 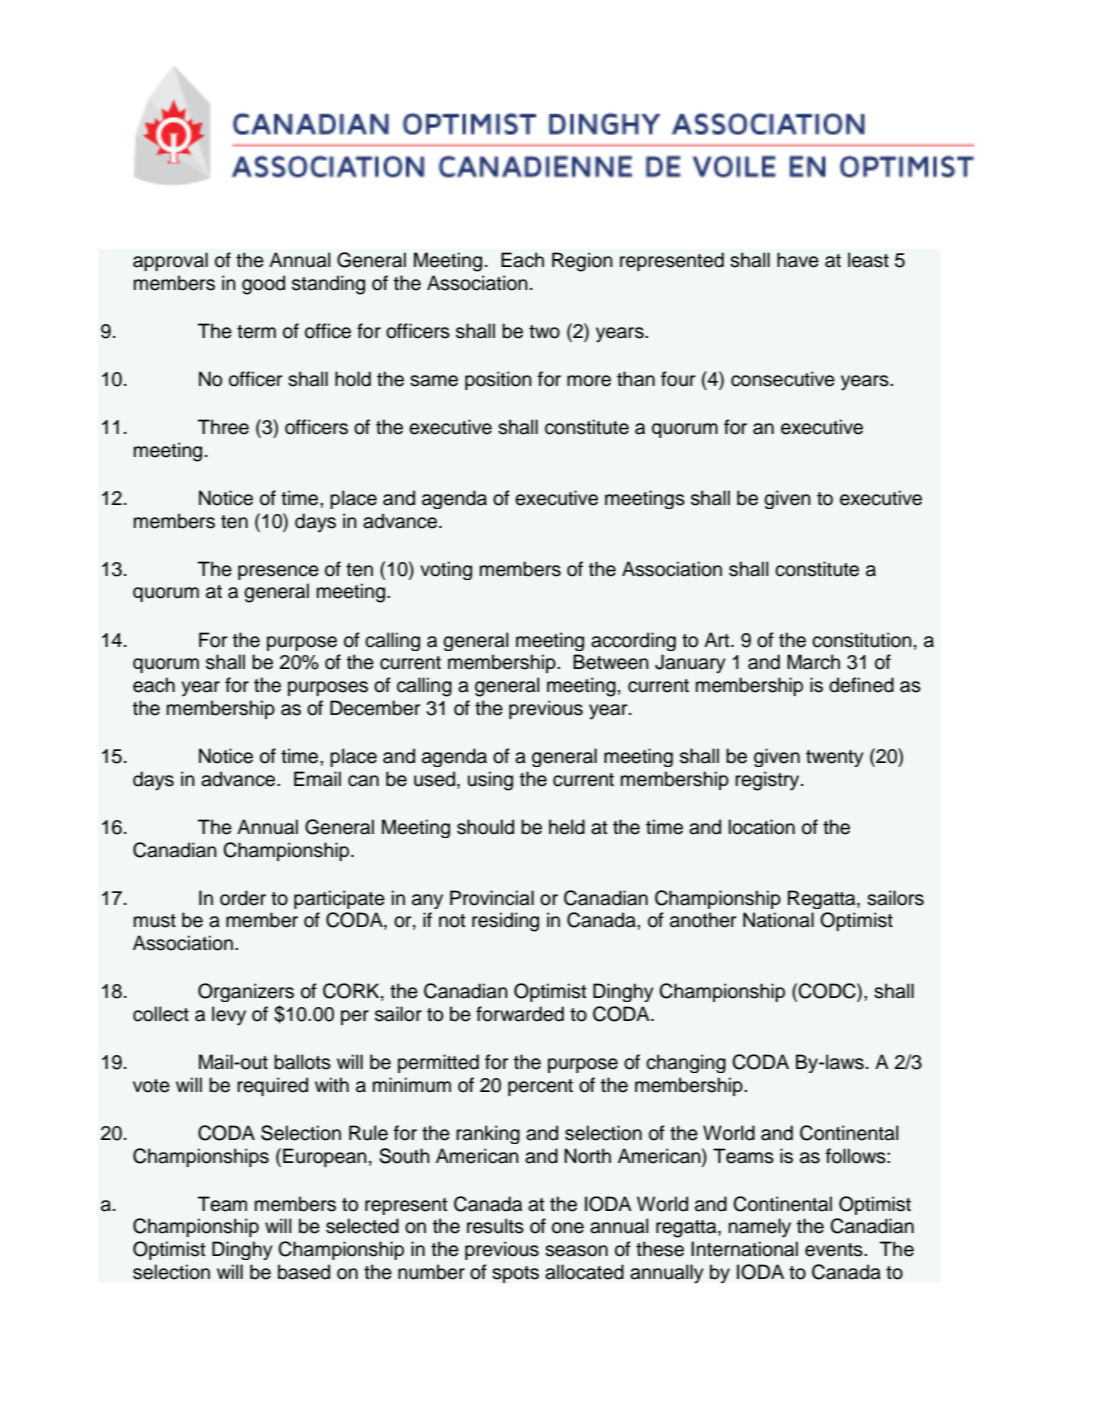 What do you see at coordinates (505, 922) in the screenshot?
I see `residing` at bounding box center [505, 922].
